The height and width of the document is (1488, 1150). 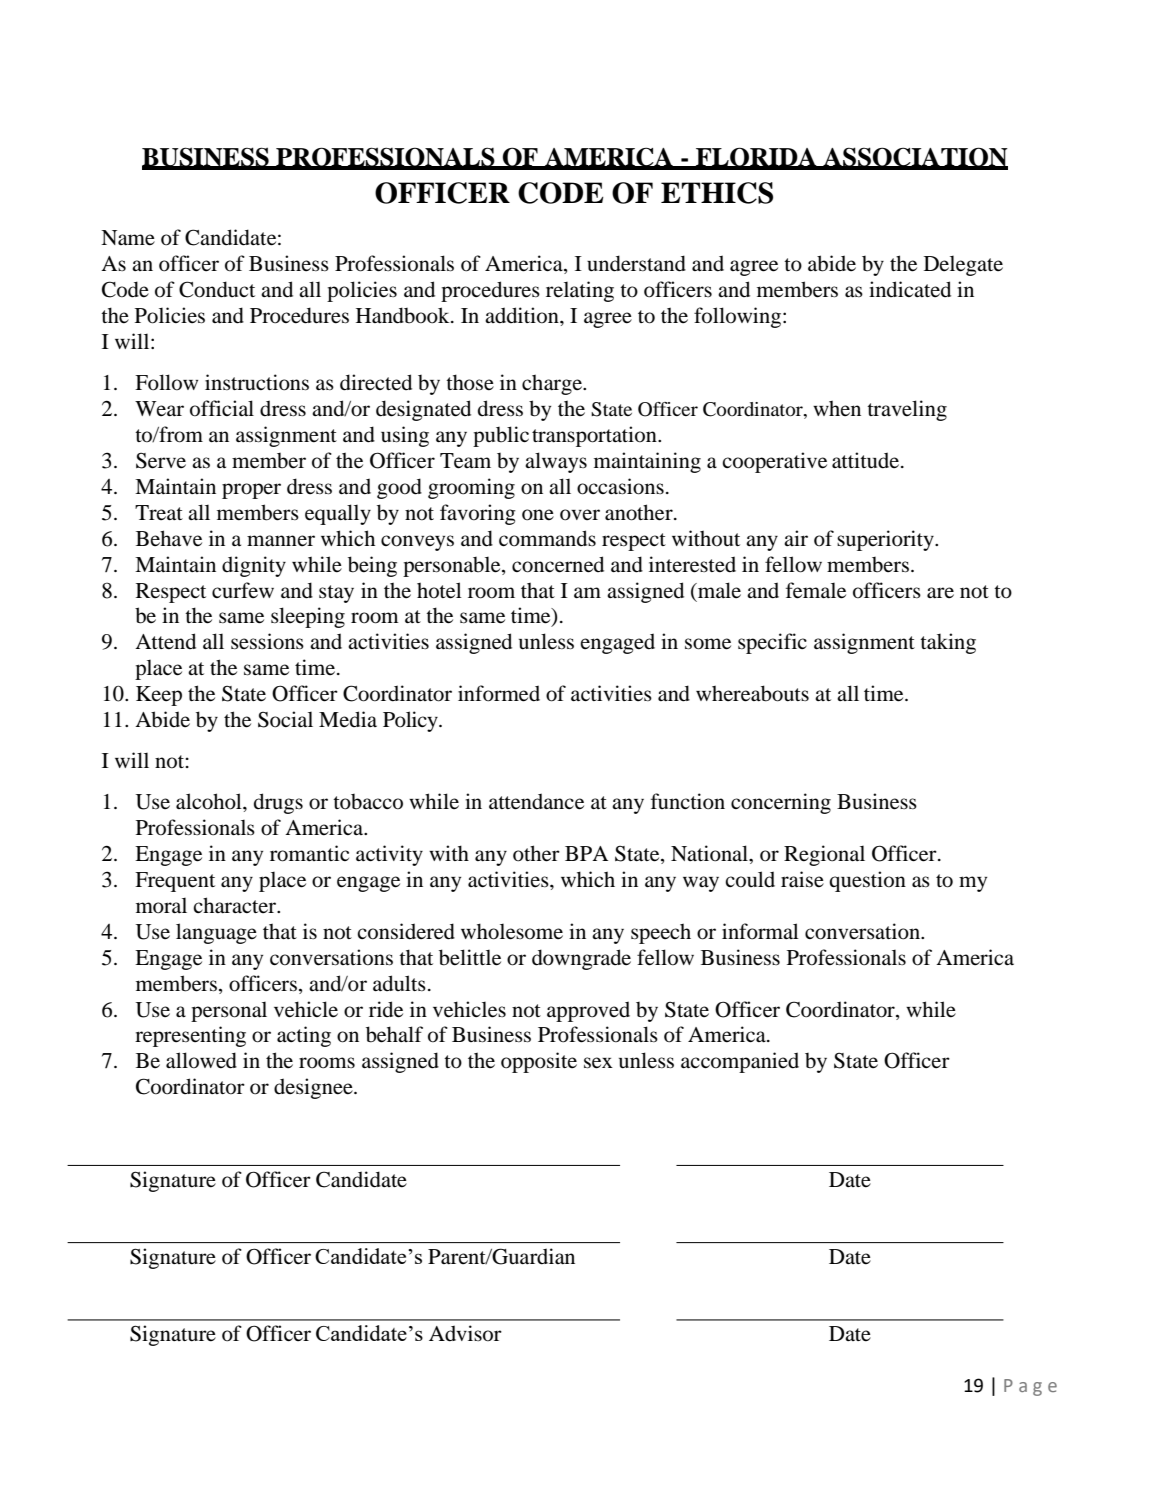 I want to click on indicated, so click(x=910, y=289).
